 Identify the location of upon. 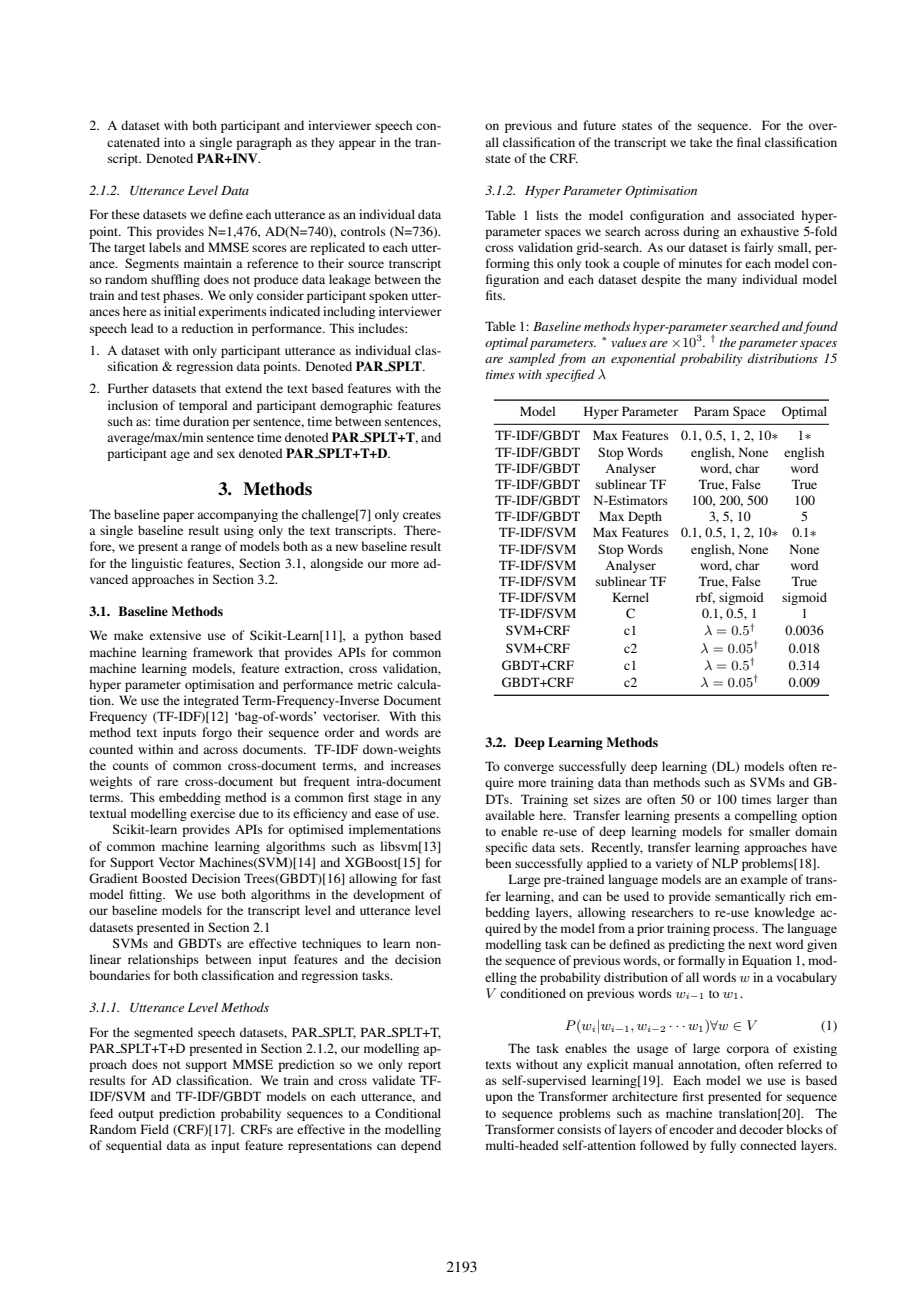
(499, 1099).
